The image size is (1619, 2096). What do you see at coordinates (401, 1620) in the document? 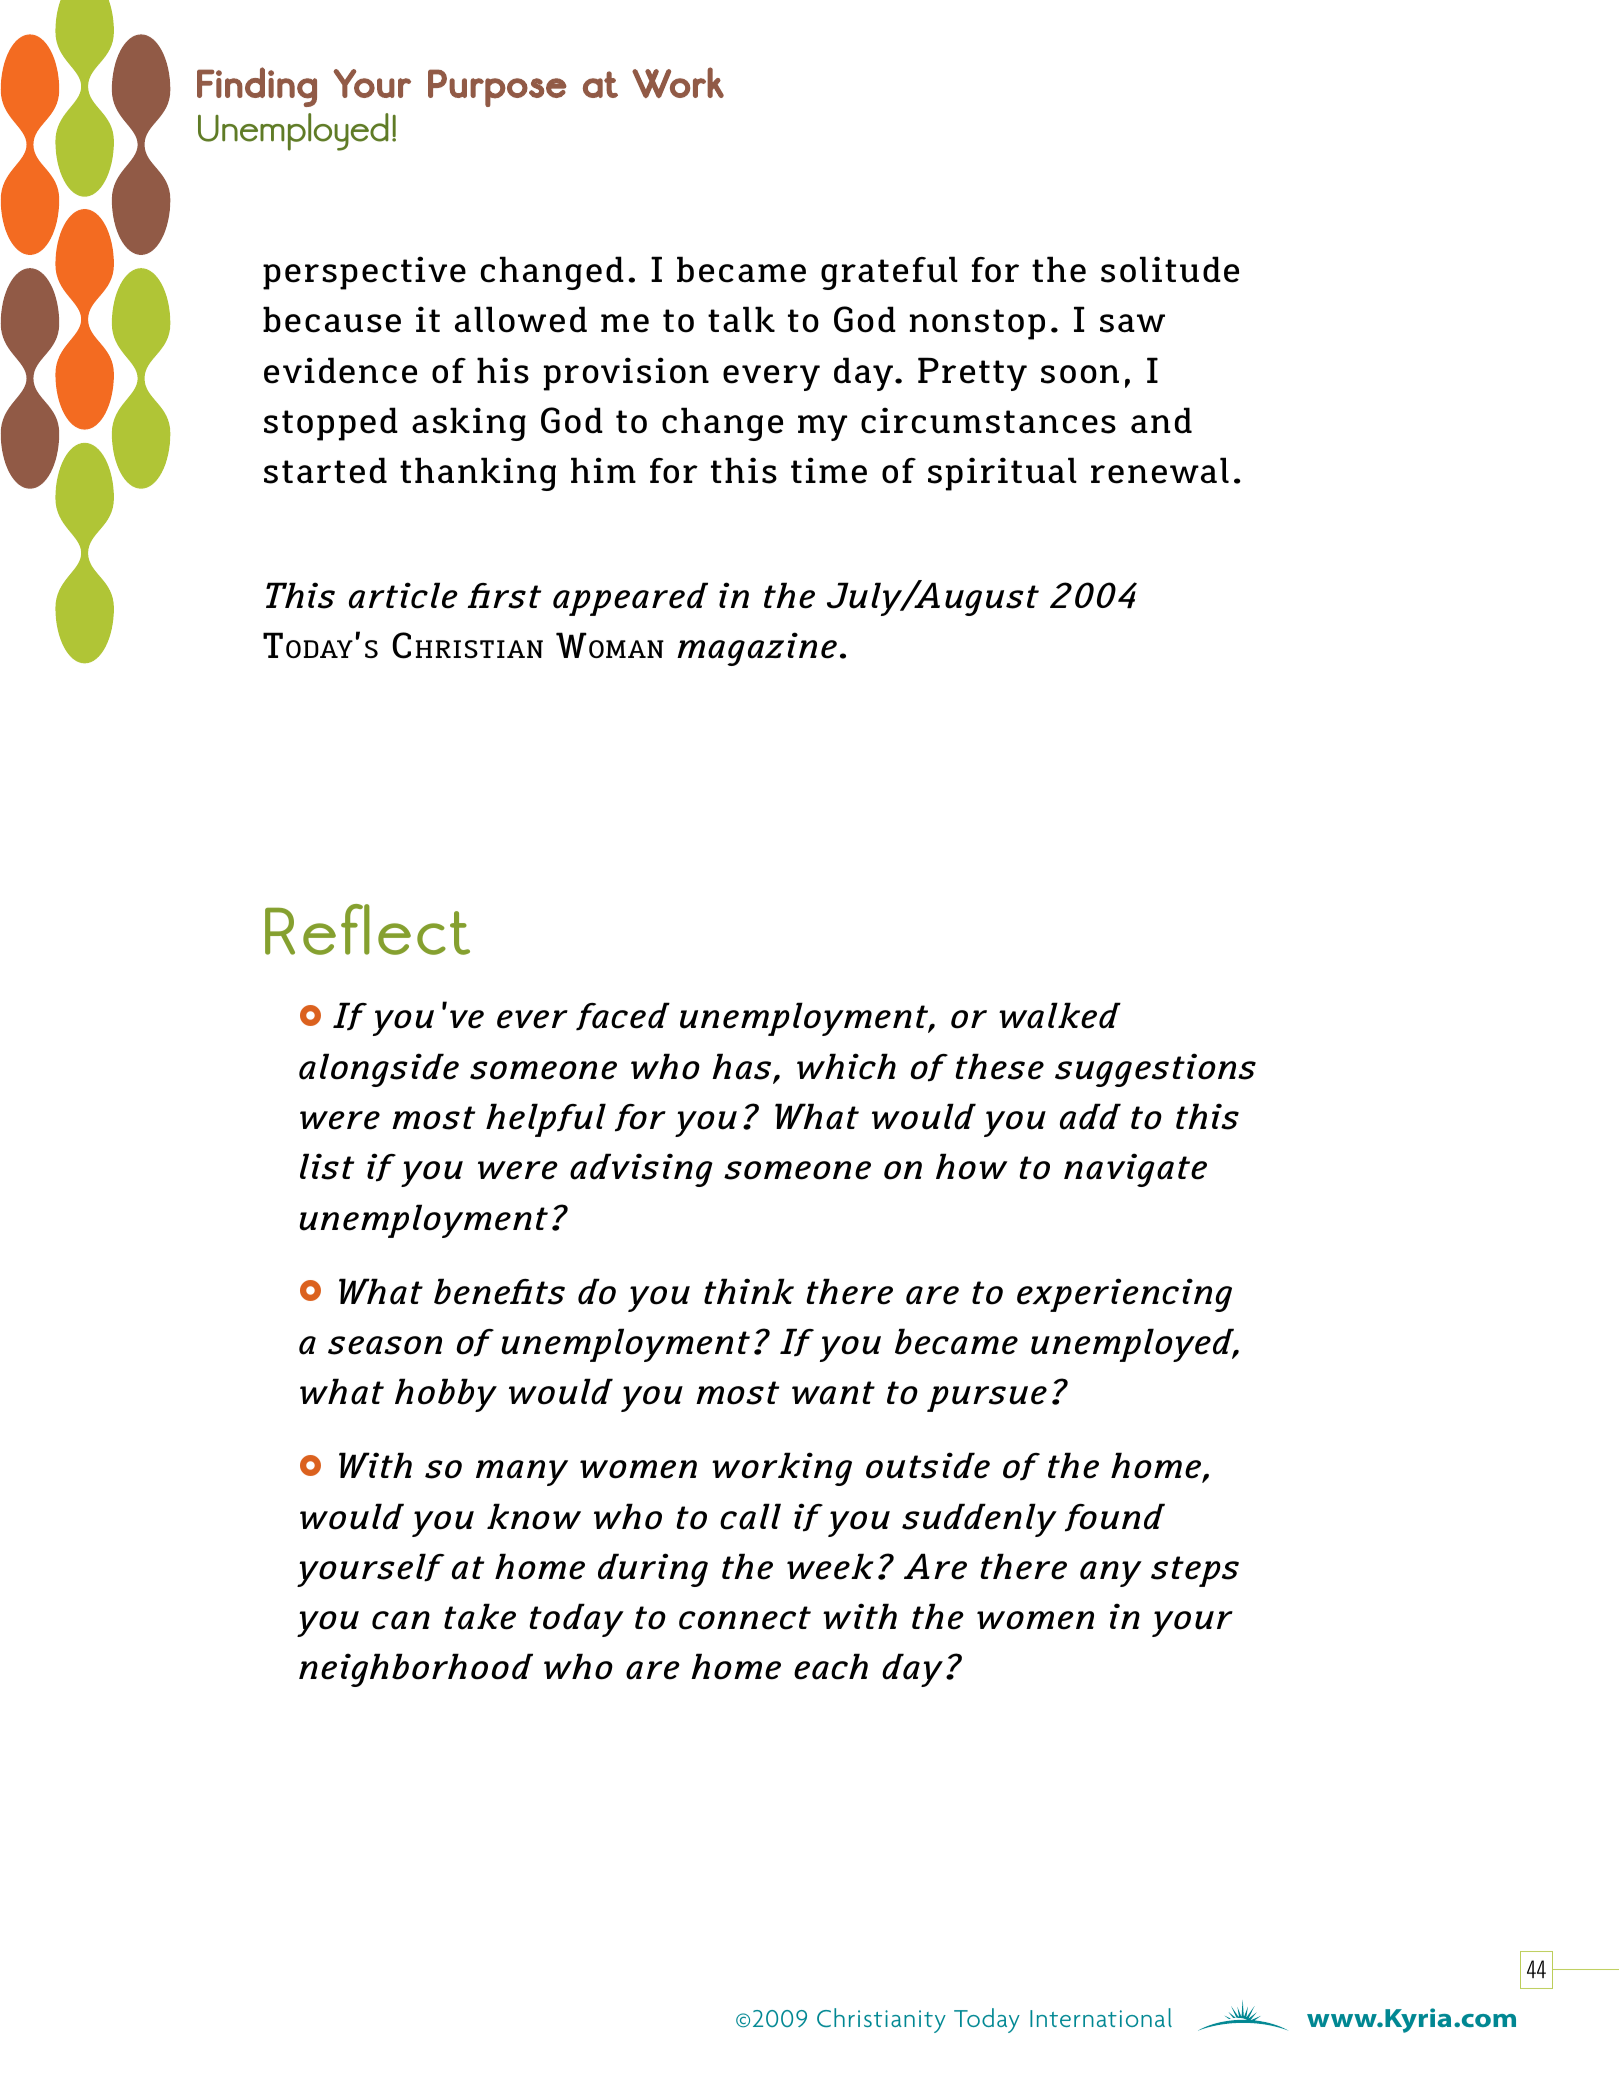
I see `can` at bounding box center [401, 1620].
